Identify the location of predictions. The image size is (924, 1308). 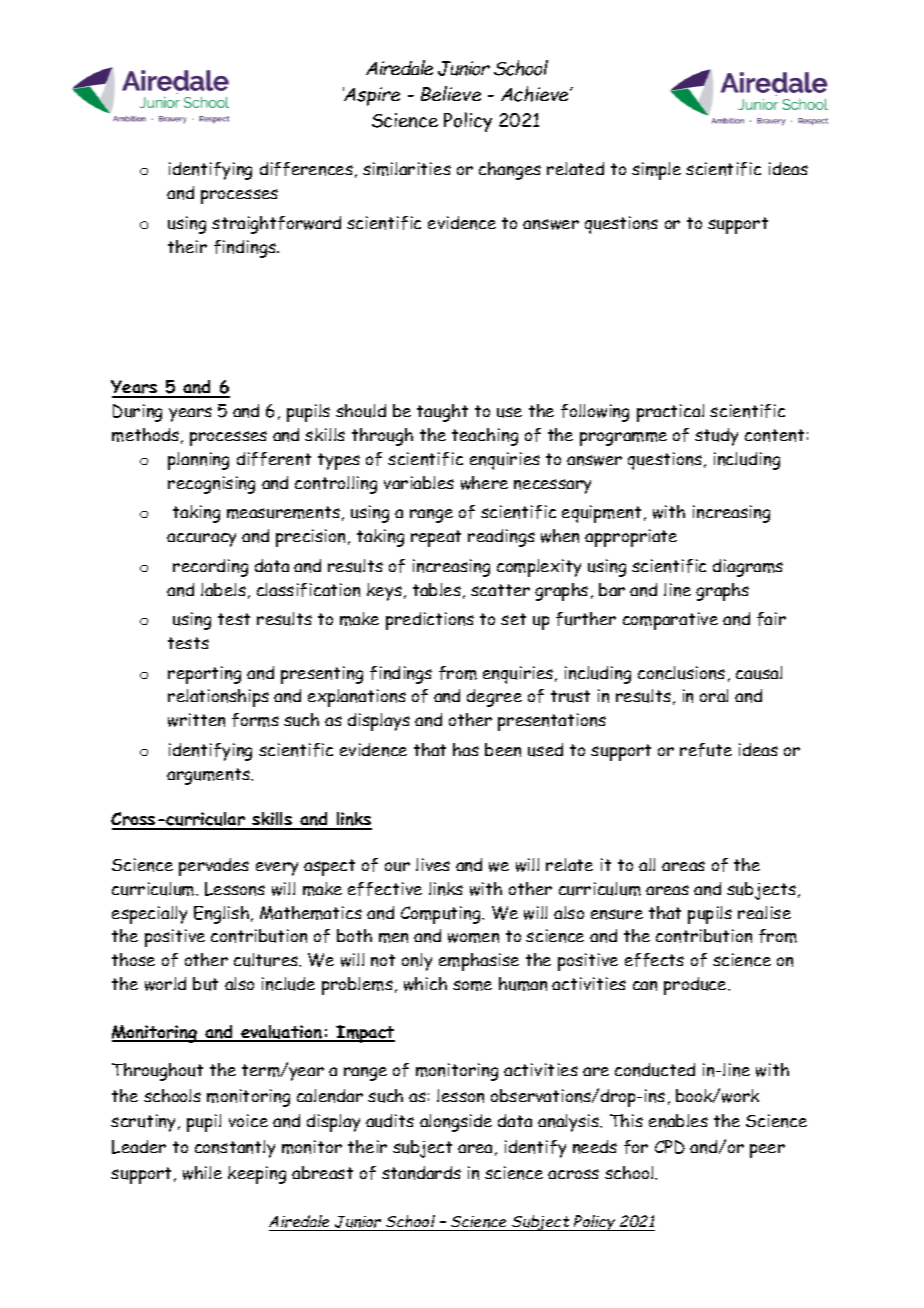
(430, 621).
